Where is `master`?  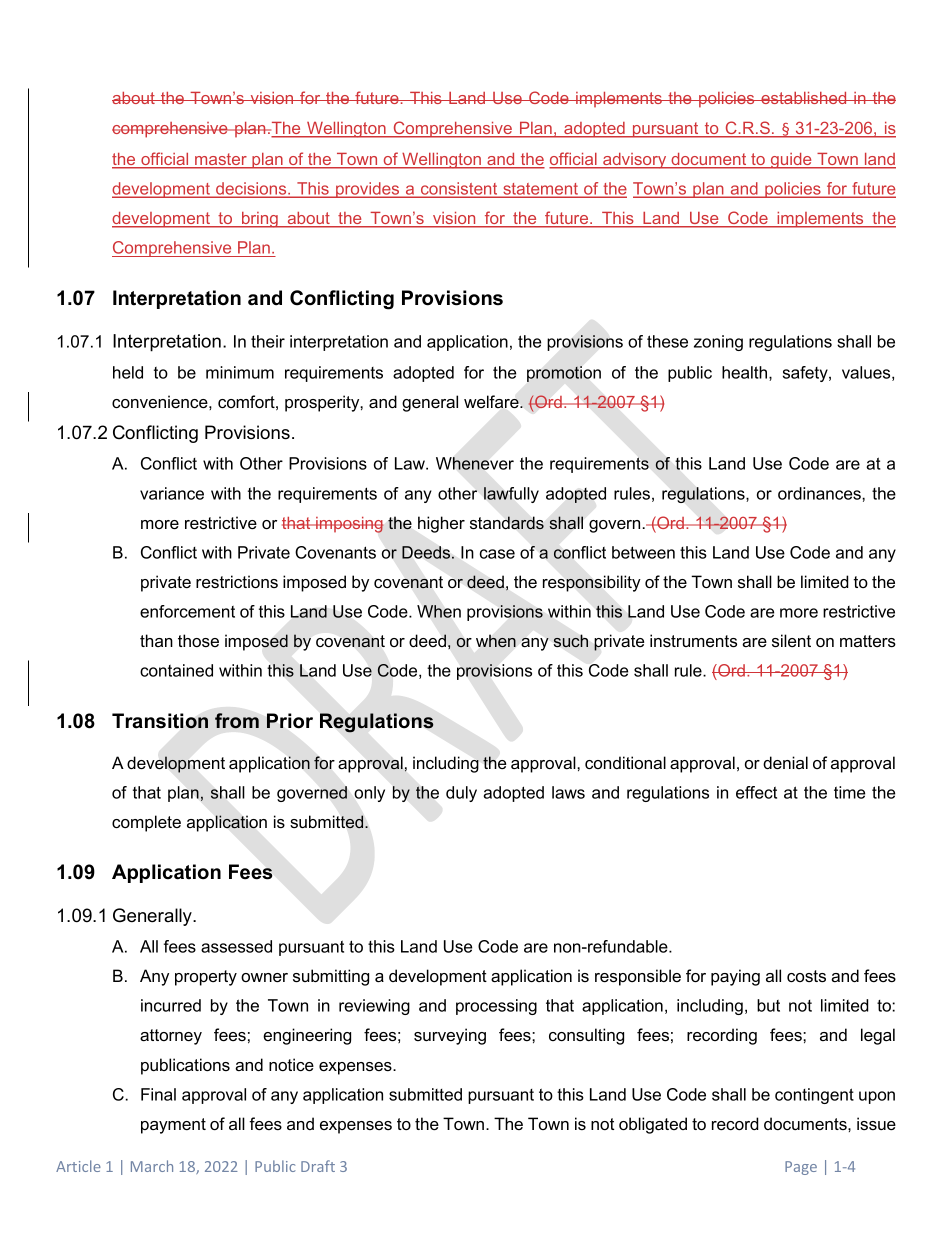 master is located at coordinates (221, 160).
